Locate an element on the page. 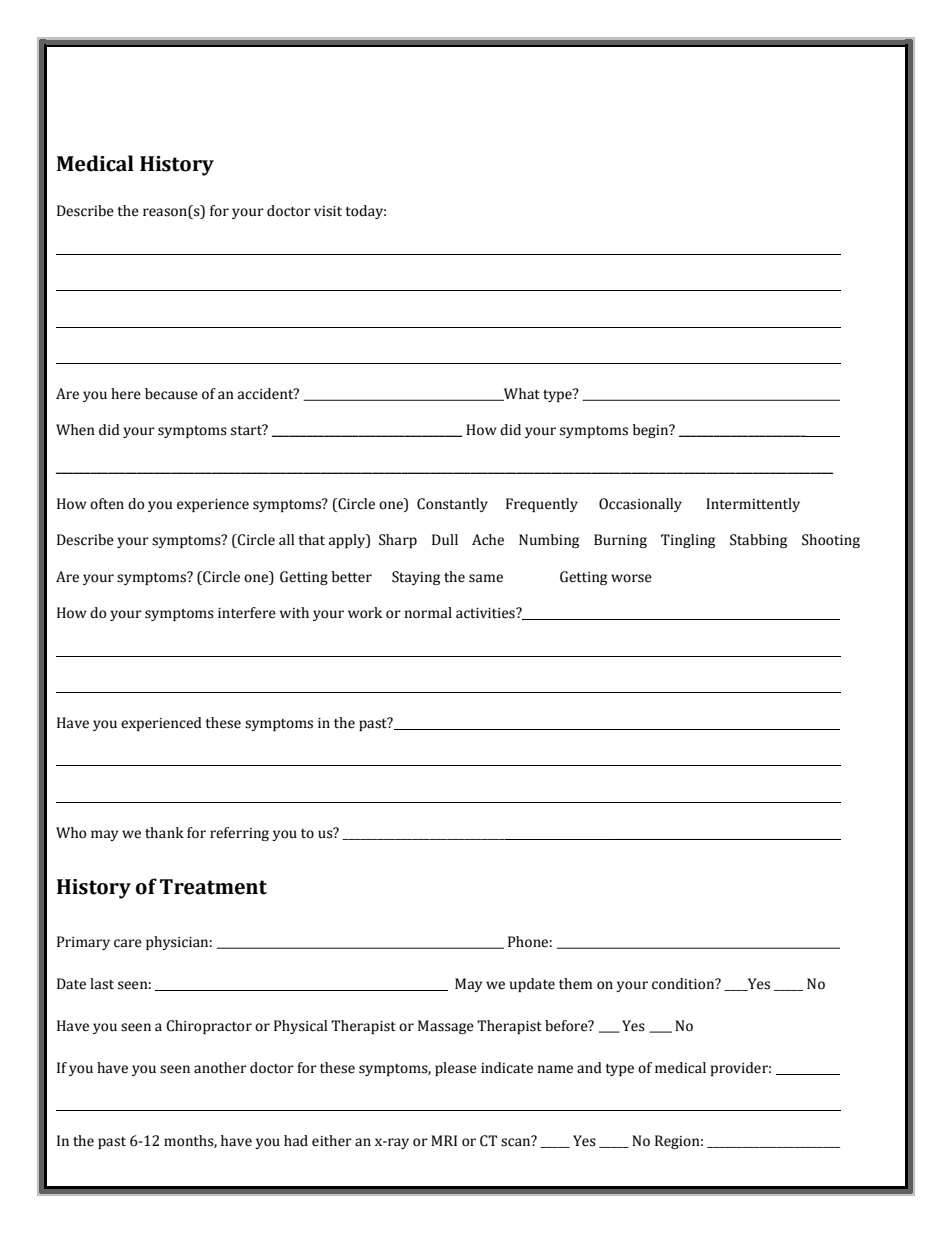 The width and height of the image is (952, 1233). MRI is located at coordinates (444, 1140).
